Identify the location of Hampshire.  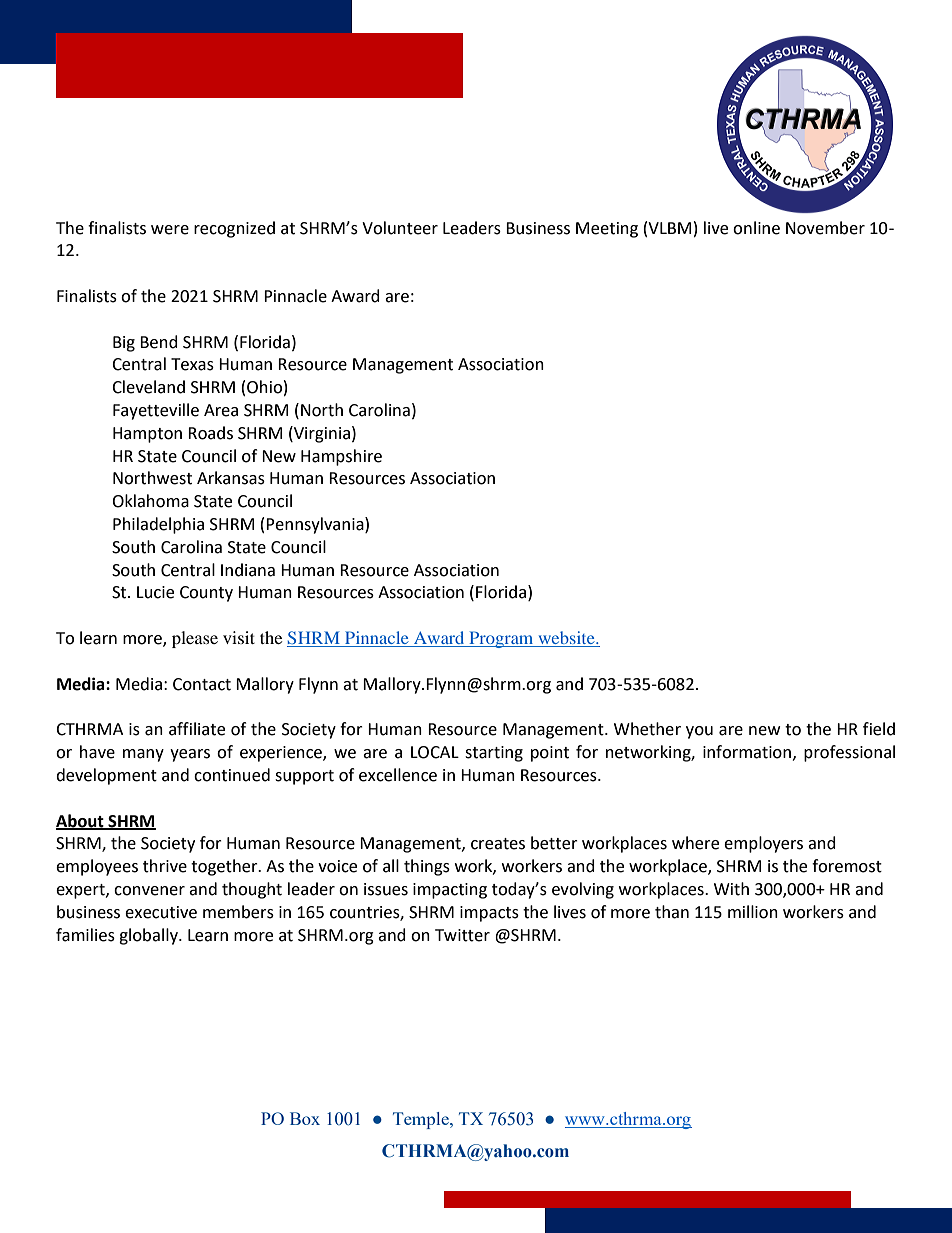
(341, 457).
